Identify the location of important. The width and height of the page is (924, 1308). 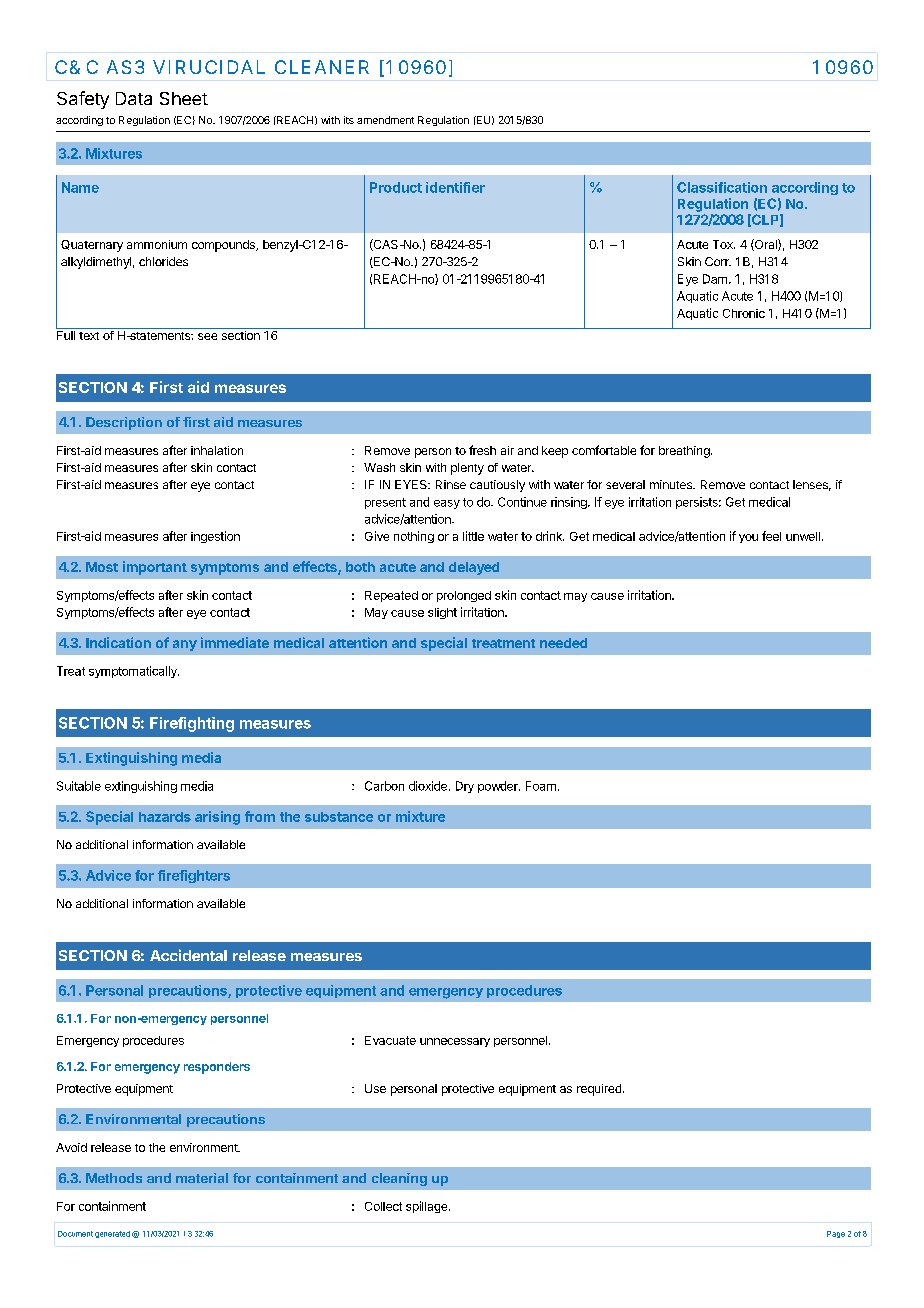
(155, 568).
